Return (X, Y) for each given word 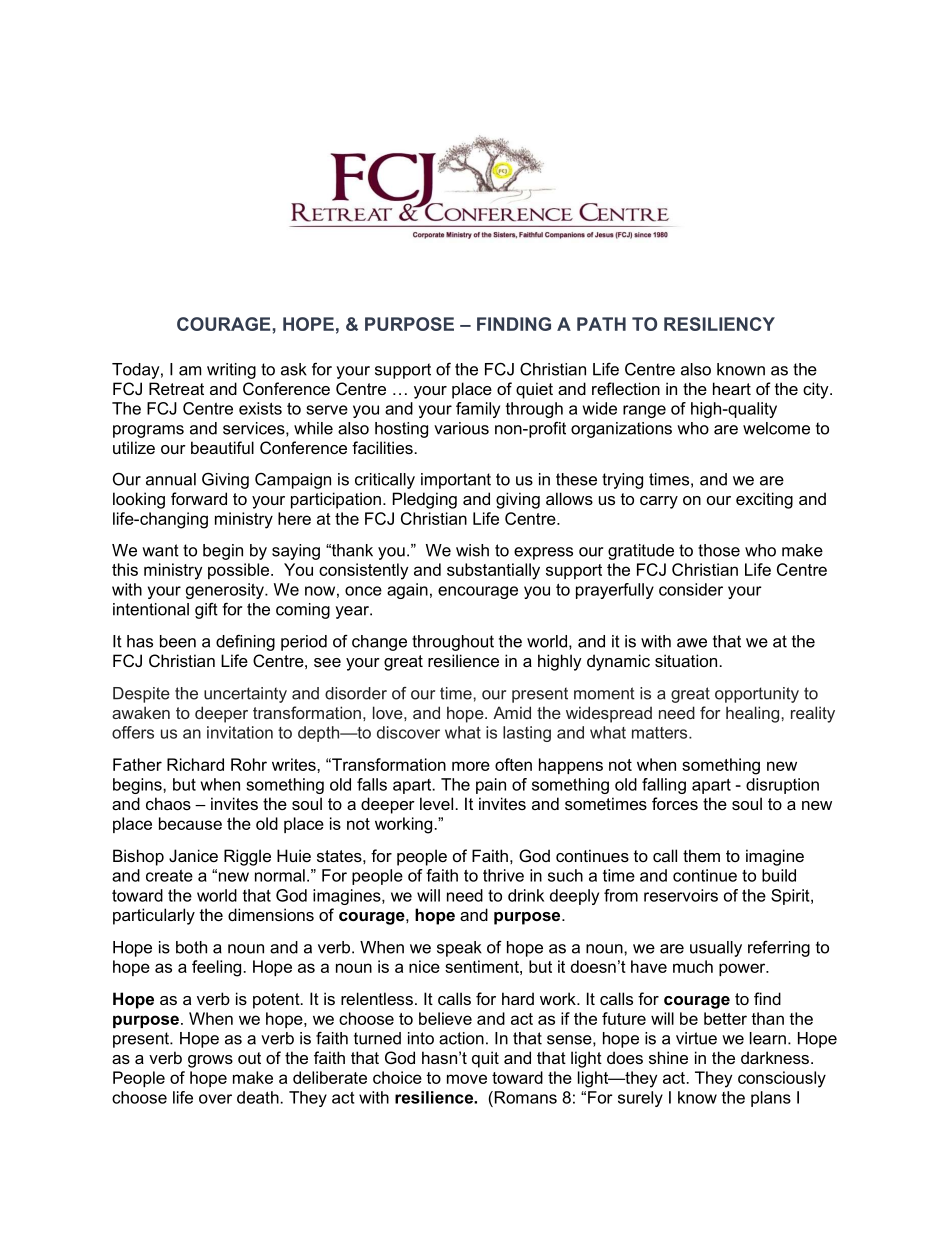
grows (210, 1061)
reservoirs (681, 895)
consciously (782, 1079)
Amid (512, 712)
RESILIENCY (719, 324)
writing (231, 371)
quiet (534, 390)
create (169, 875)
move (467, 1079)
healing (754, 714)
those (719, 550)
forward (199, 498)
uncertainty (245, 695)
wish (472, 550)
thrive (503, 875)
